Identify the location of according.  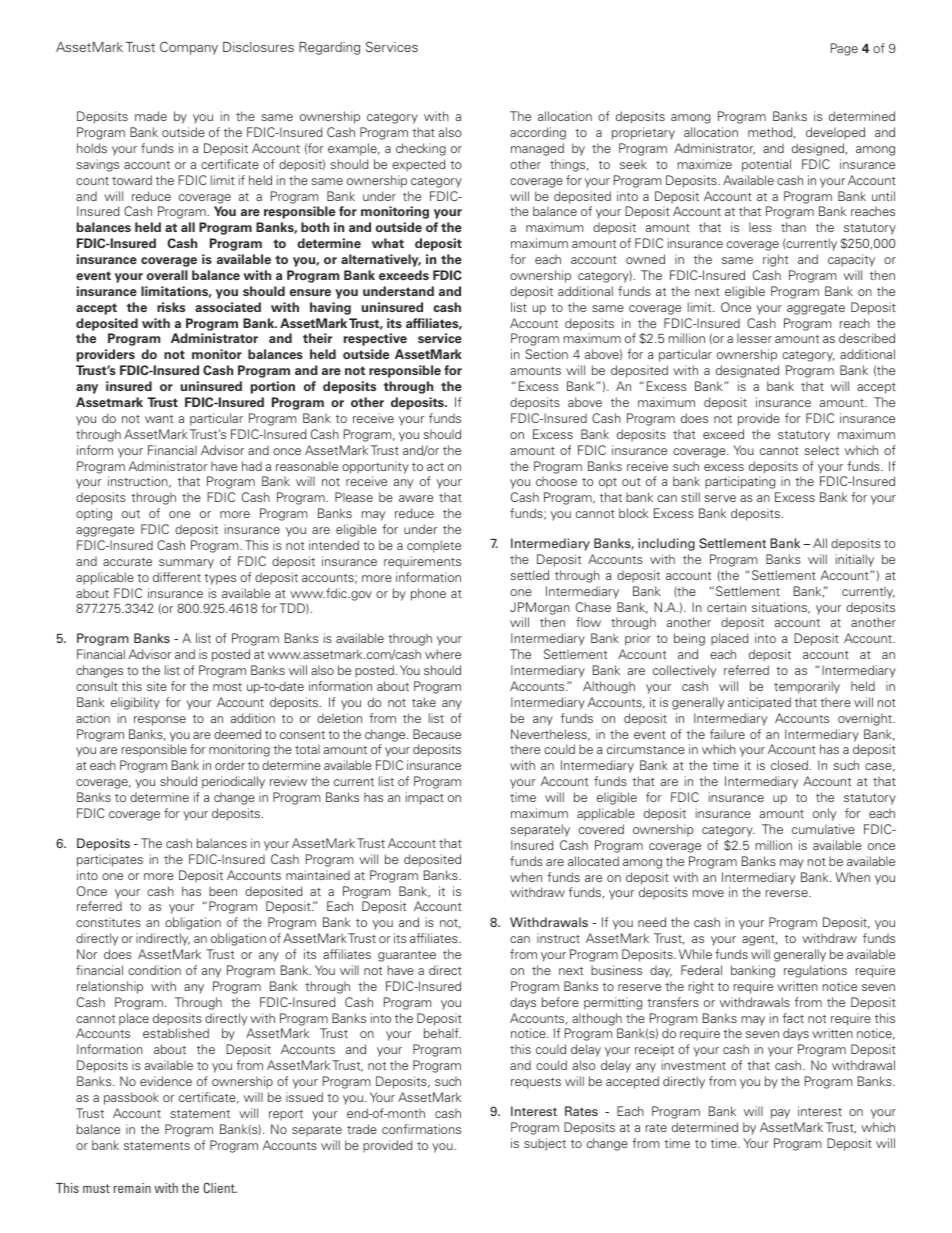
(538, 133).
